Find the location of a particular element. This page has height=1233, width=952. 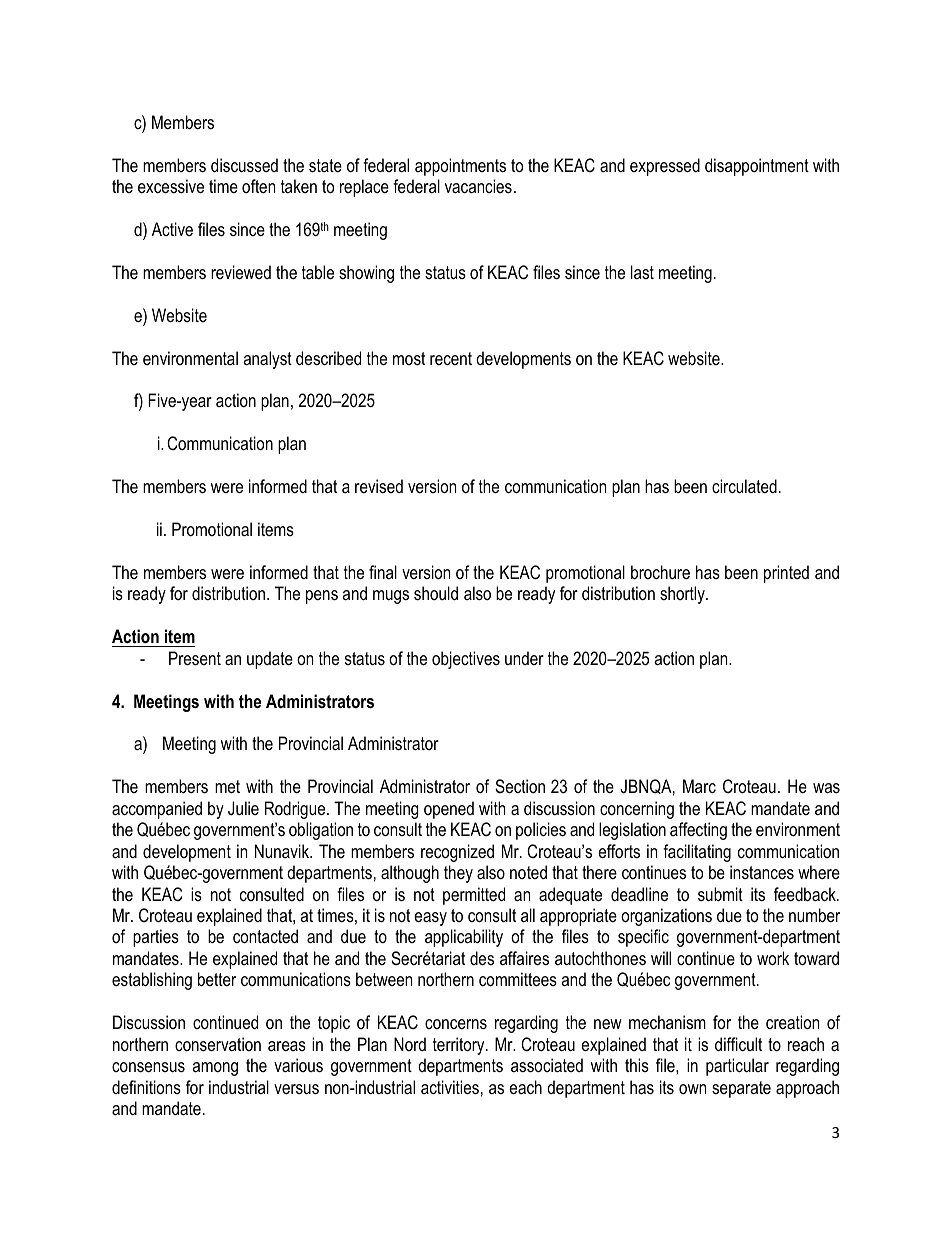

final is located at coordinates (383, 572).
